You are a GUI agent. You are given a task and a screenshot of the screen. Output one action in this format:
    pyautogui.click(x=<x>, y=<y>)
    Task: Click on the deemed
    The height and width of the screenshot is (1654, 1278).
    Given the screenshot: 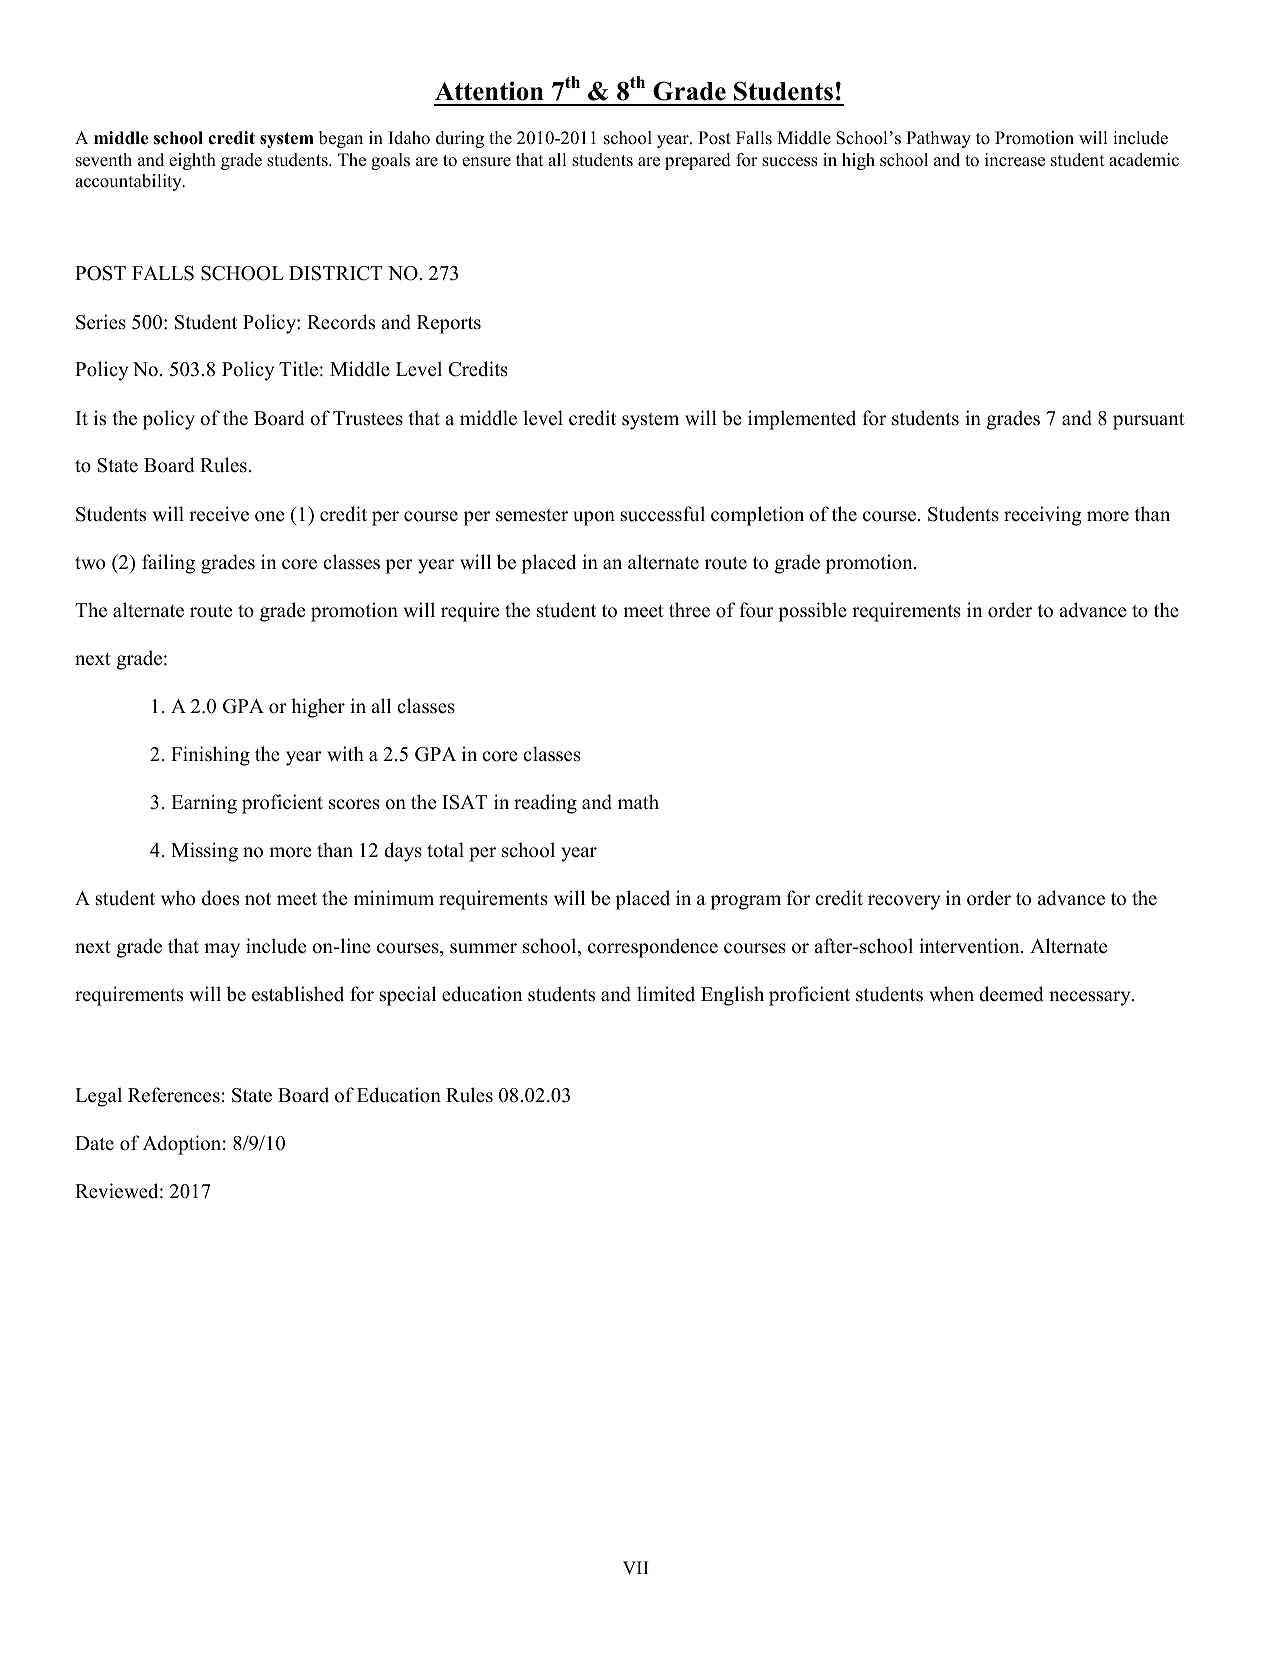 What is the action you would take?
    pyautogui.click(x=1011, y=994)
